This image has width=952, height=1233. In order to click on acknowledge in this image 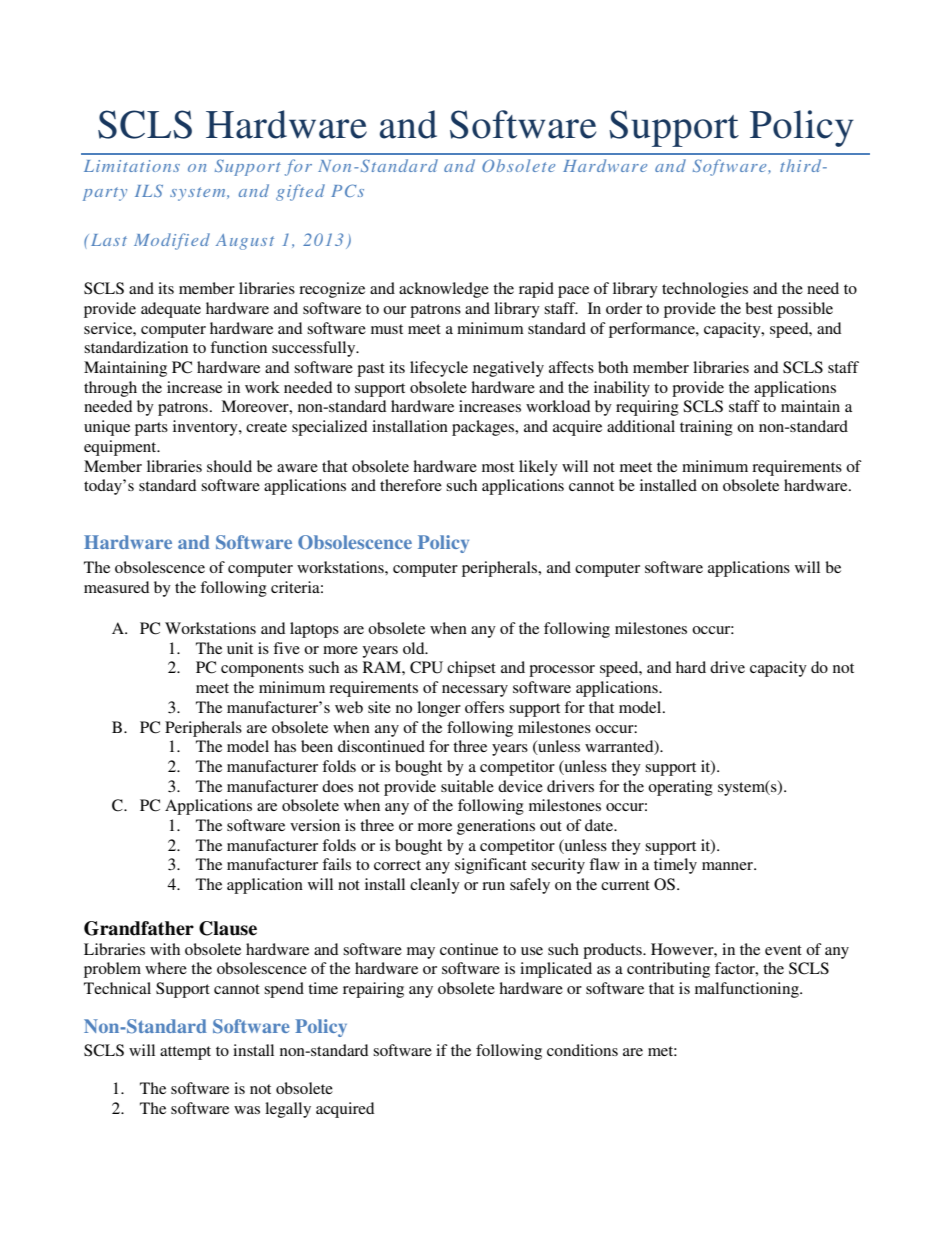, I will do `click(444, 290)`.
